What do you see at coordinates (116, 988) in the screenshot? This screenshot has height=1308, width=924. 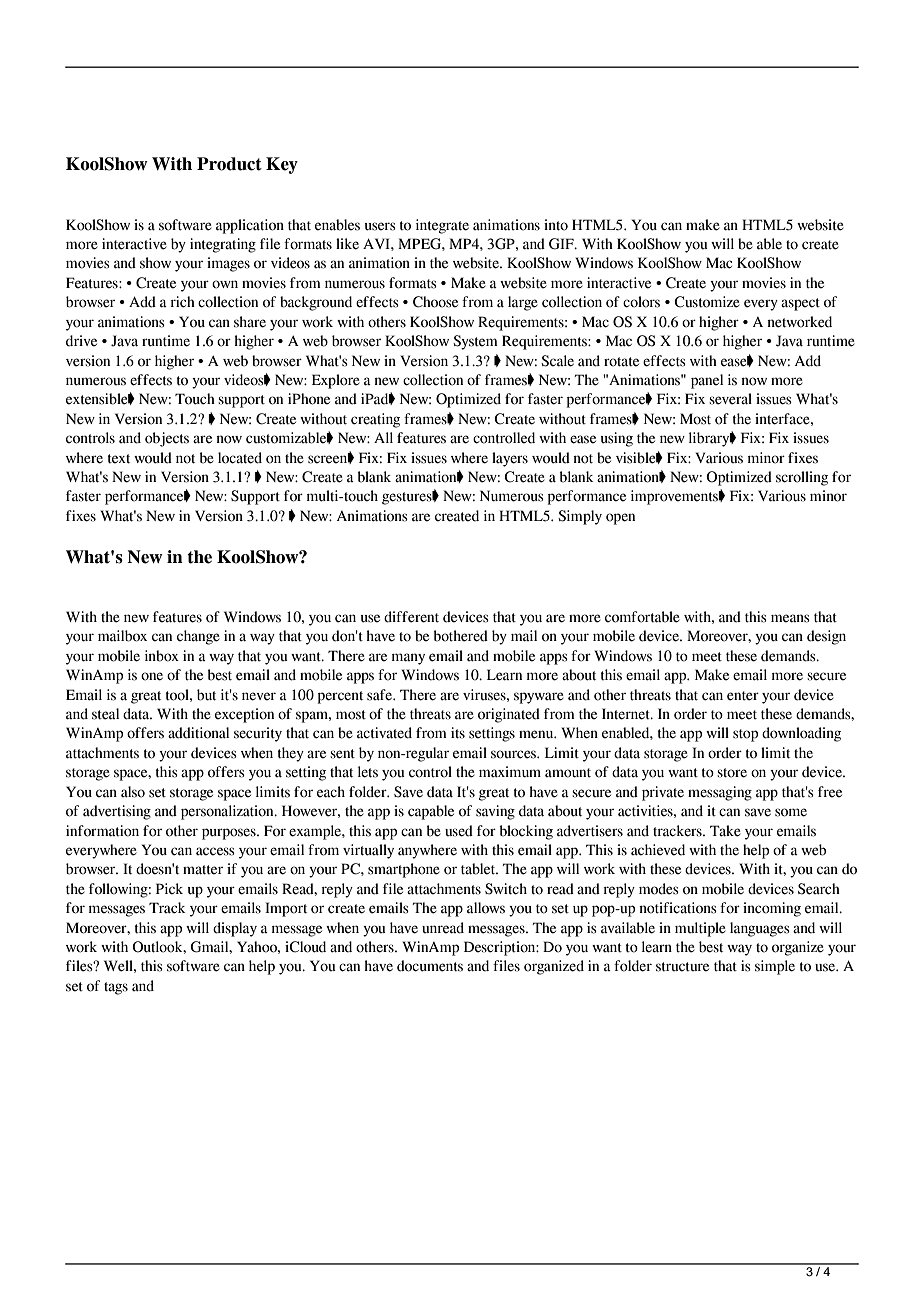 I see `tags` at bounding box center [116, 988].
